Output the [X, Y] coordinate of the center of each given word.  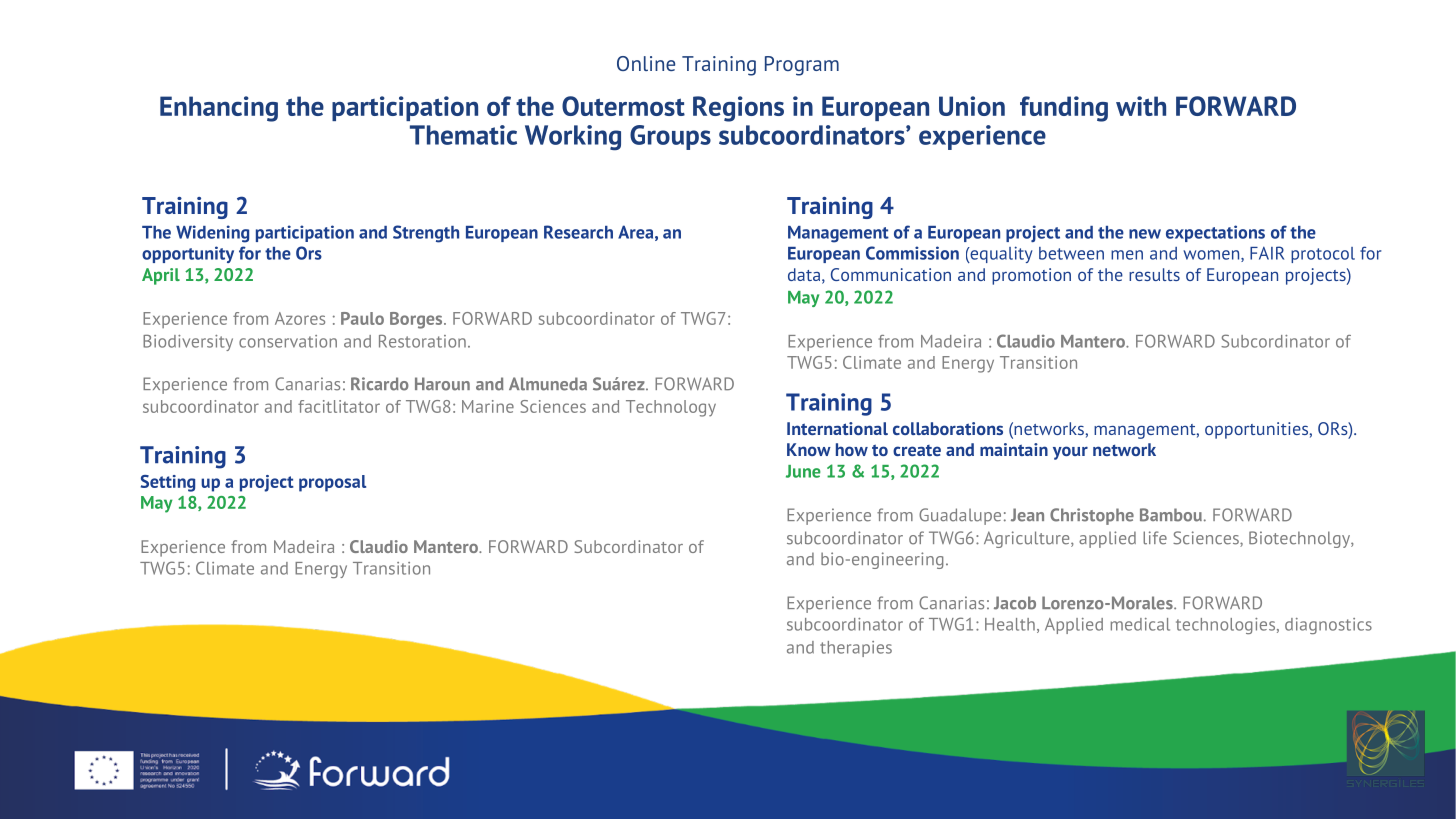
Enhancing [219, 109]
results [1154, 274]
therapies [856, 649]
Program [802, 66]
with [1141, 106]
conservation [288, 341]
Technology [671, 408]
